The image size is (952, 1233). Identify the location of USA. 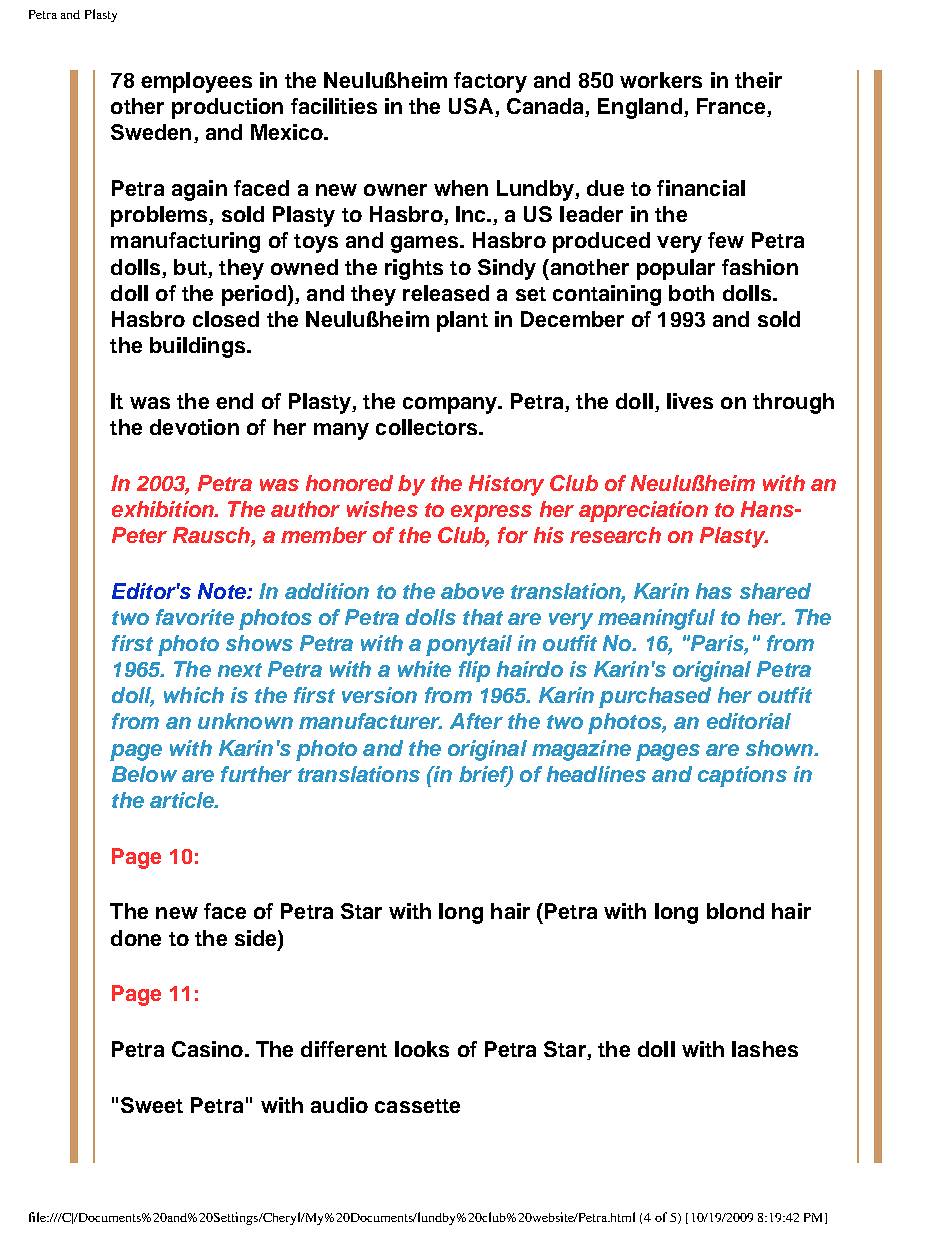
(472, 107).
